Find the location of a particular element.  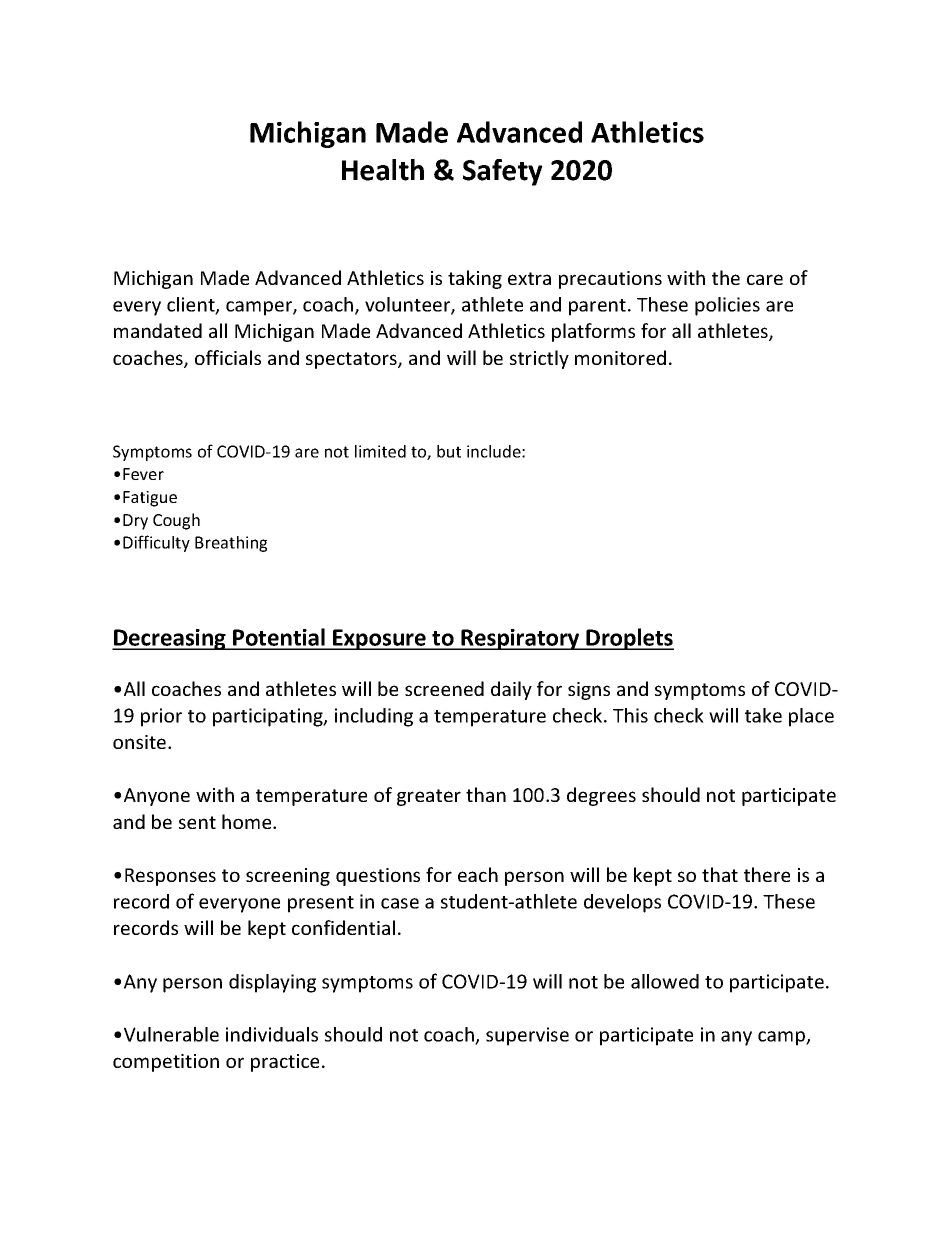

that is located at coordinates (720, 874).
